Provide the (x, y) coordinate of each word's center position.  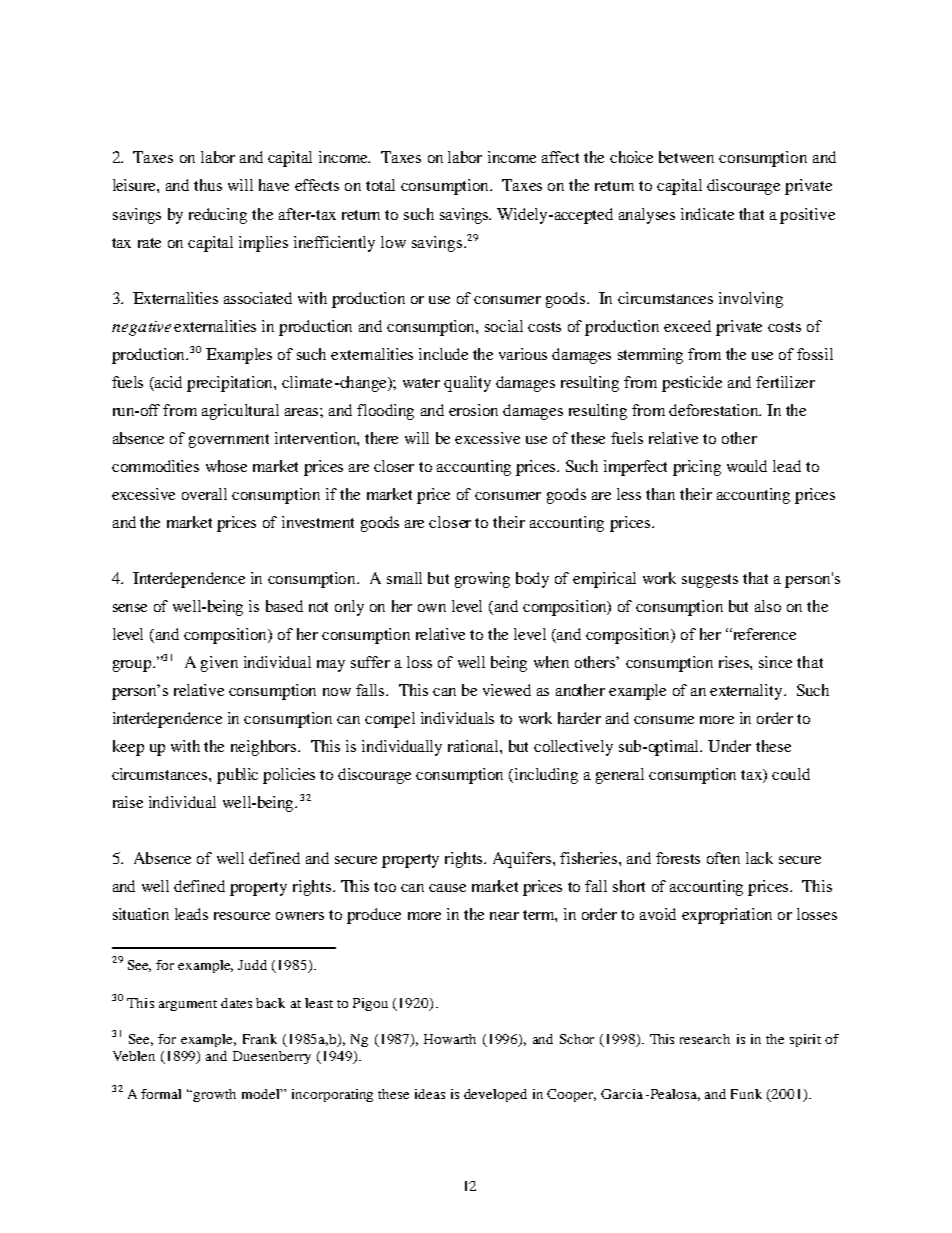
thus (208, 185)
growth (214, 1095)
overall (204, 494)
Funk (746, 1094)
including (546, 776)
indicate (707, 214)
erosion (473, 410)
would (747, 466)
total (380, 185)
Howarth (450, 1039)
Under (729, 746)
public (237, 776)
